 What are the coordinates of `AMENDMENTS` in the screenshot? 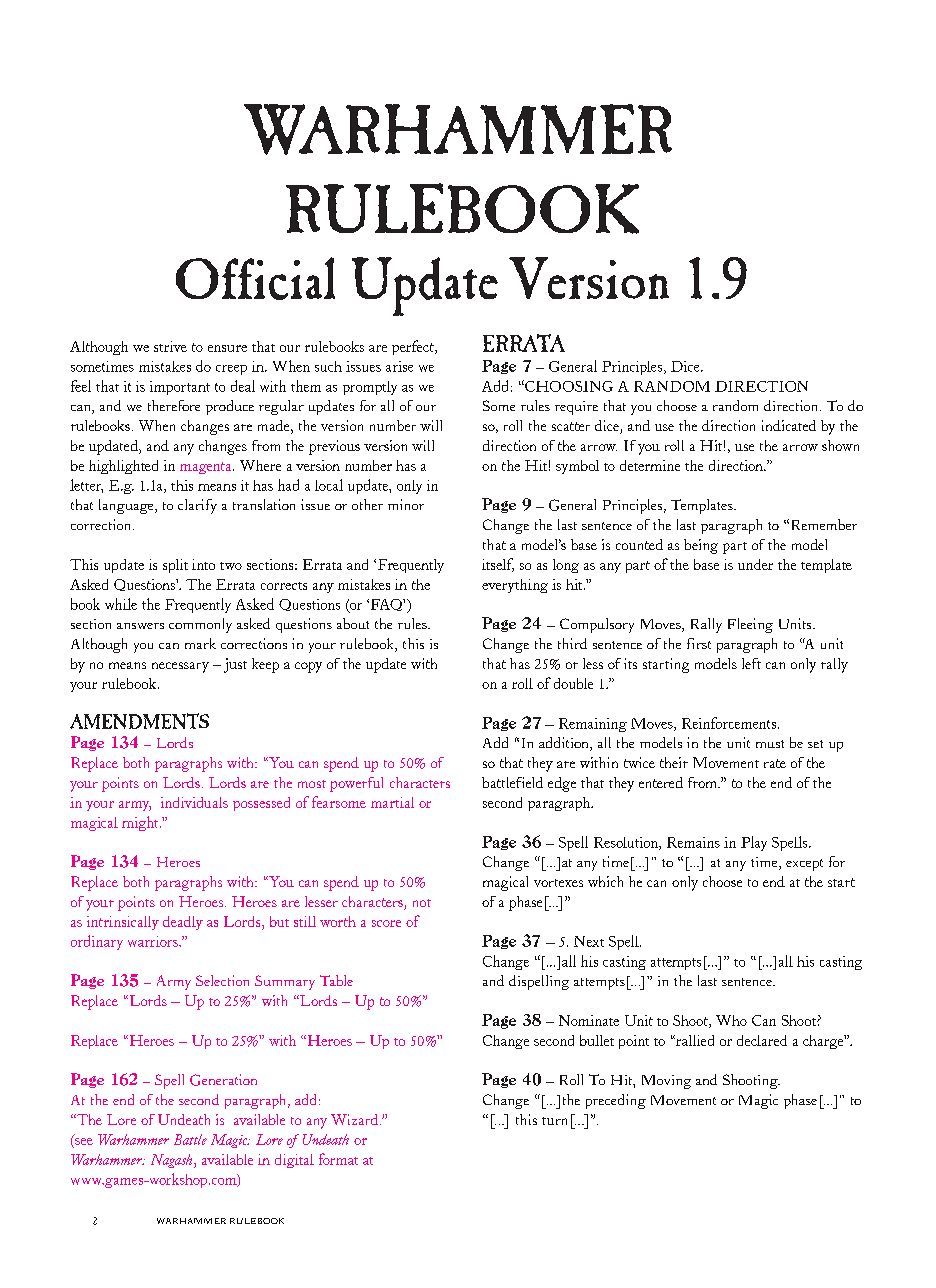 It's located at (139, 721).
